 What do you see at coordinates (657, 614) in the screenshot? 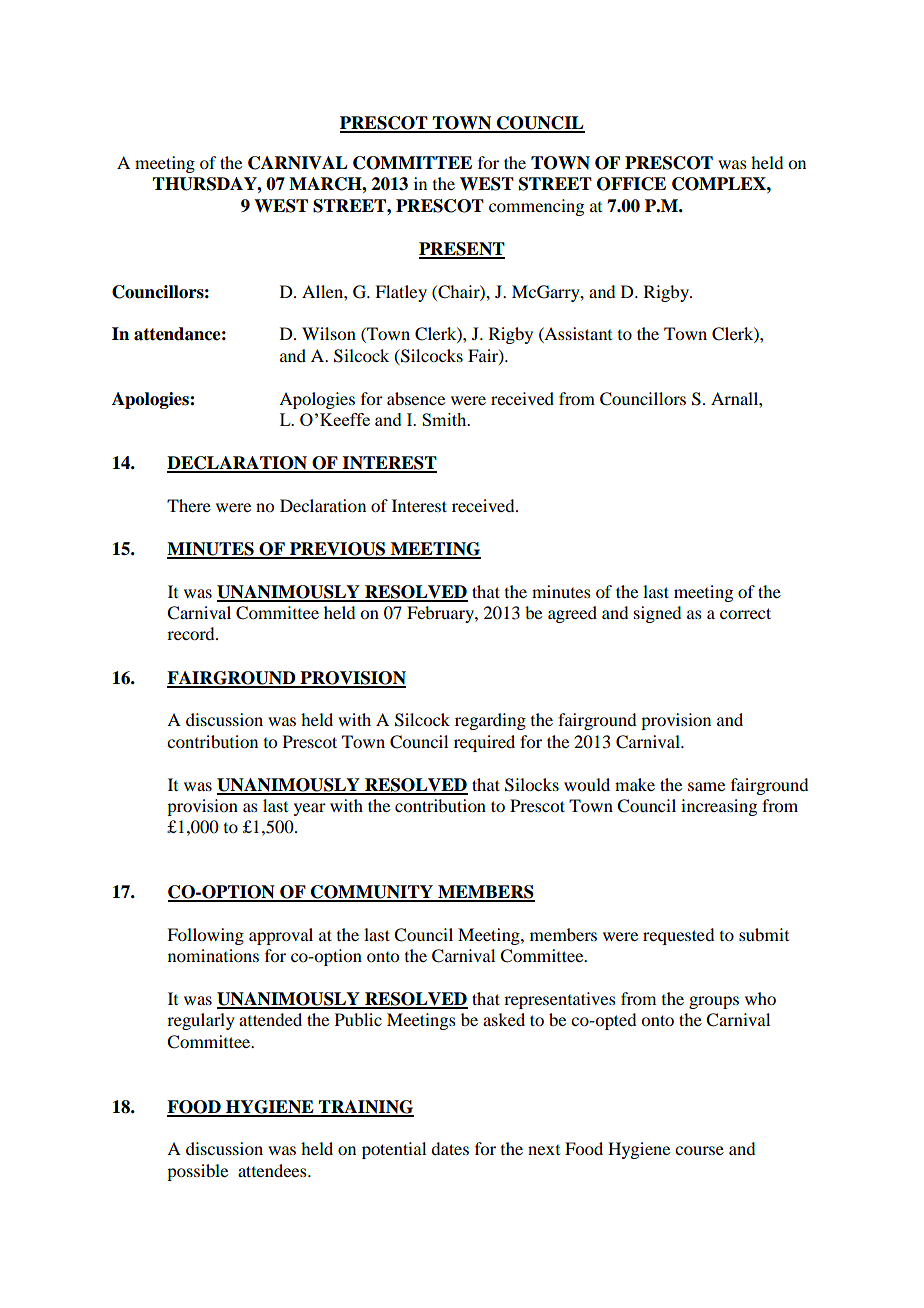
I see `signed` at bounding box center [657, 614].
